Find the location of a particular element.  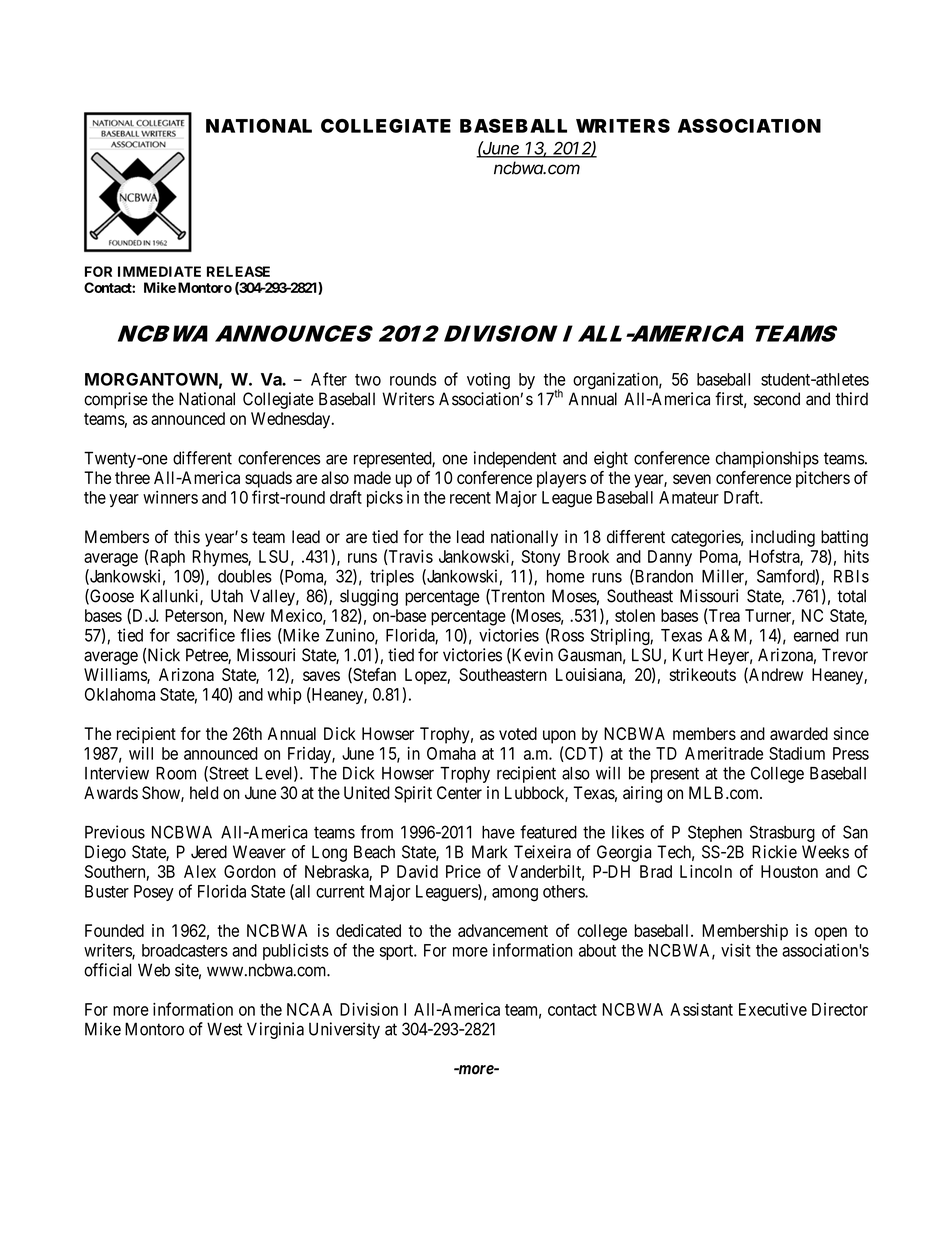

second is located at coordinates (777, 399).
